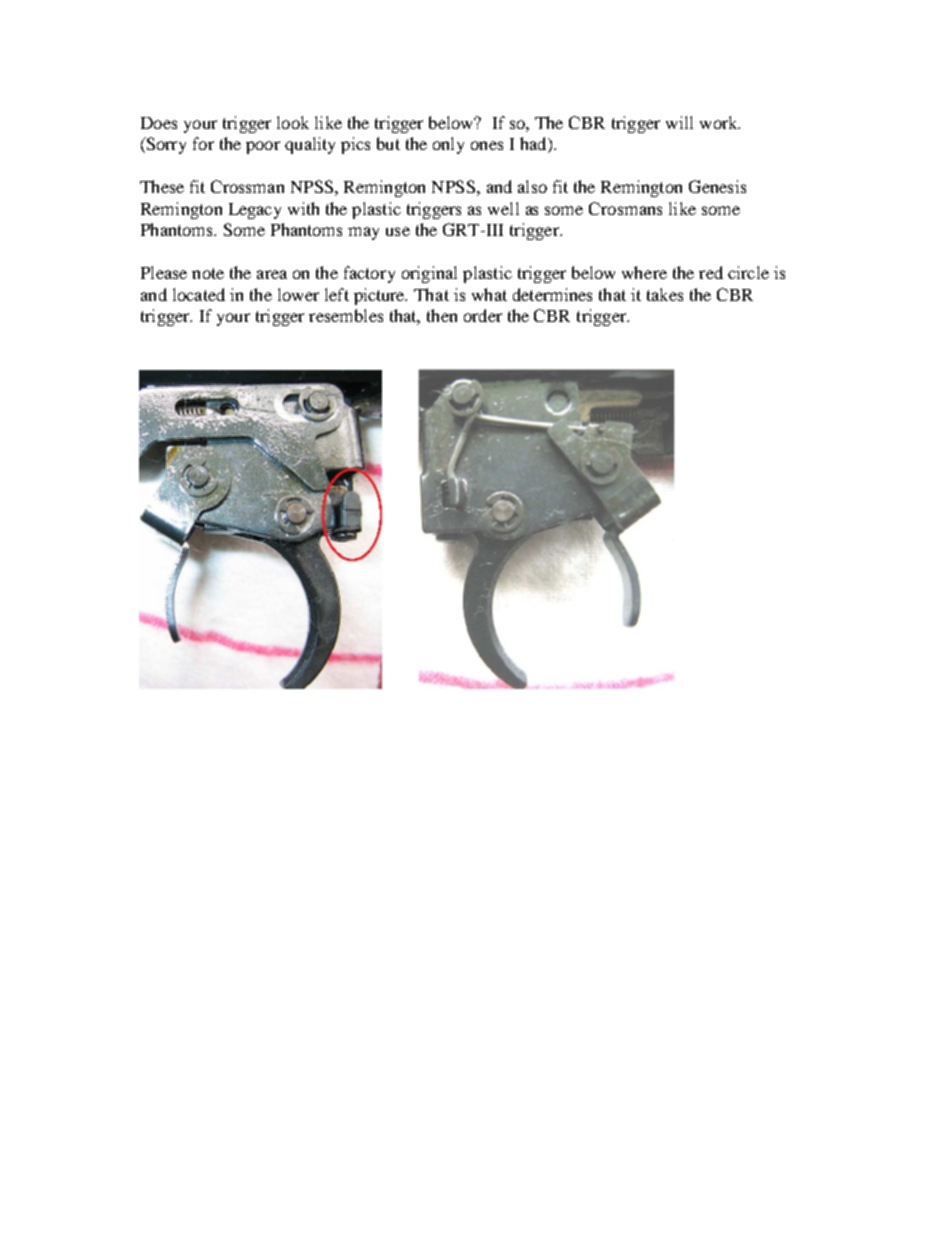 This screenshot has height=1233, width=952. I want to click on only, so click(448, 145).
